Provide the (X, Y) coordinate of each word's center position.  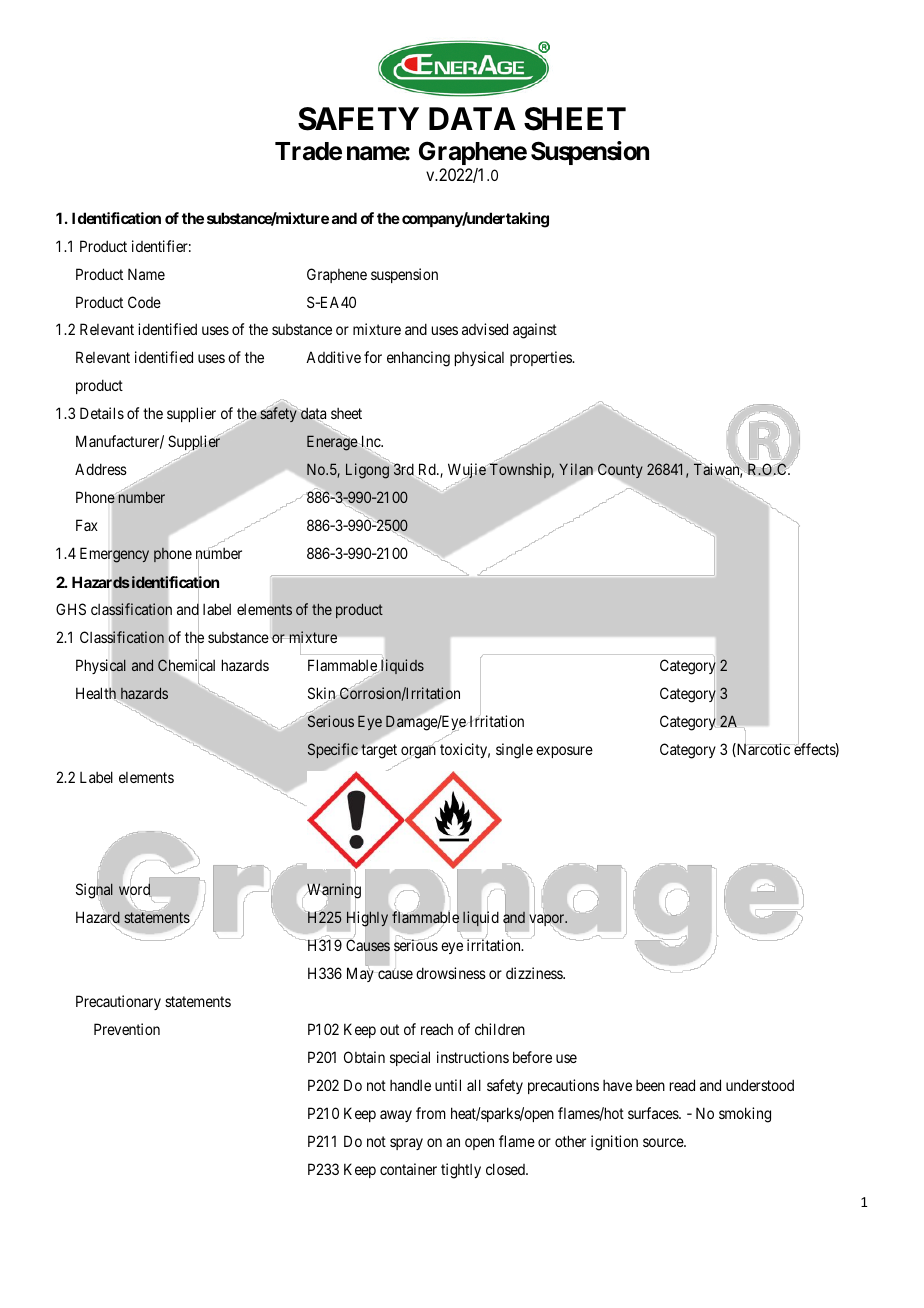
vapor (548, 920)
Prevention (127, 1029)
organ (418, 753)
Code (144, 302)
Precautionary (118, 1002)
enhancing (418, 359)
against (535, 331)
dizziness (535, 973)
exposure (564, 752)
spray (406, 1144)
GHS (71, 609)
